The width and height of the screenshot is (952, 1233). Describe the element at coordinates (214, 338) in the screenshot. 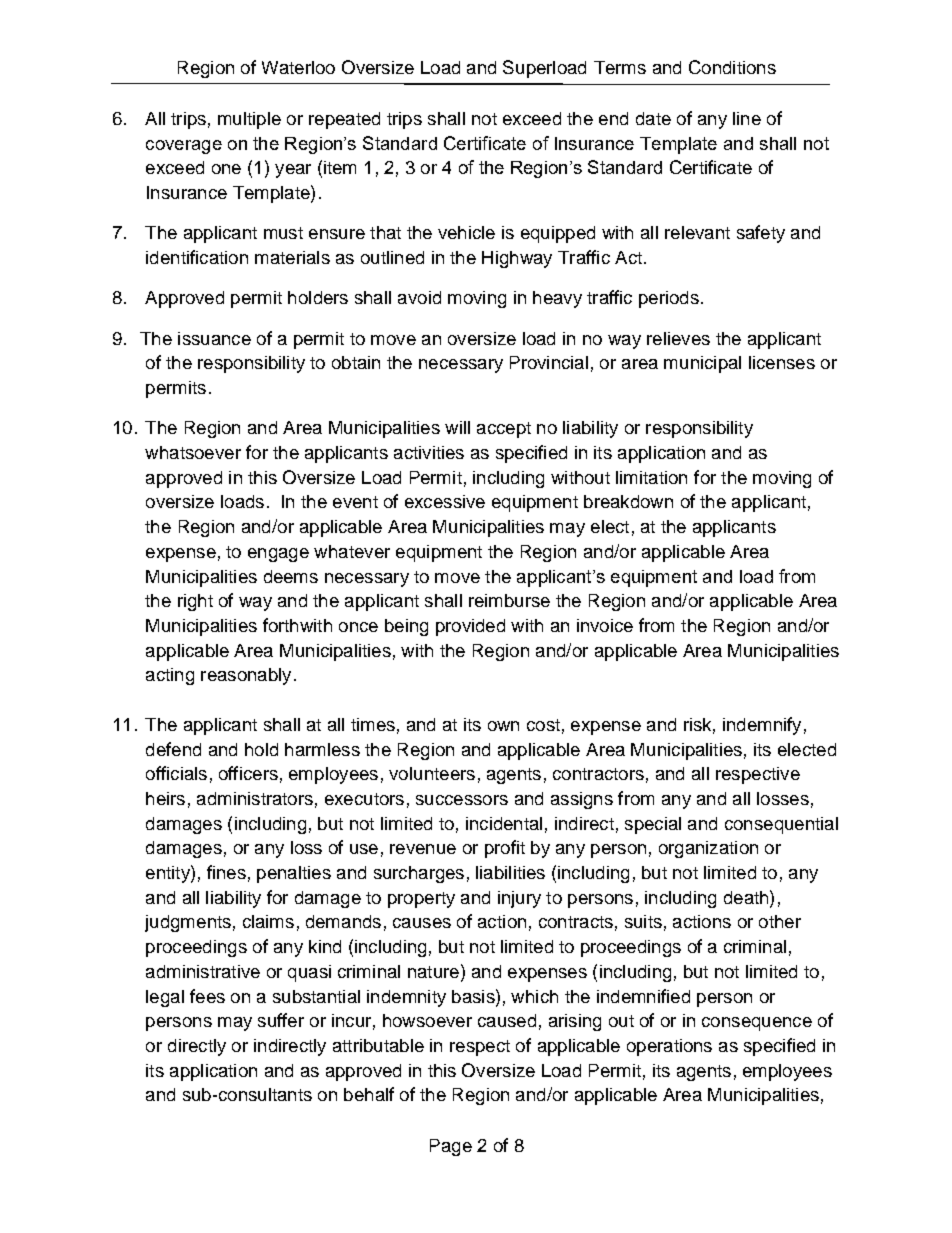

I see `issuance` at that location.
